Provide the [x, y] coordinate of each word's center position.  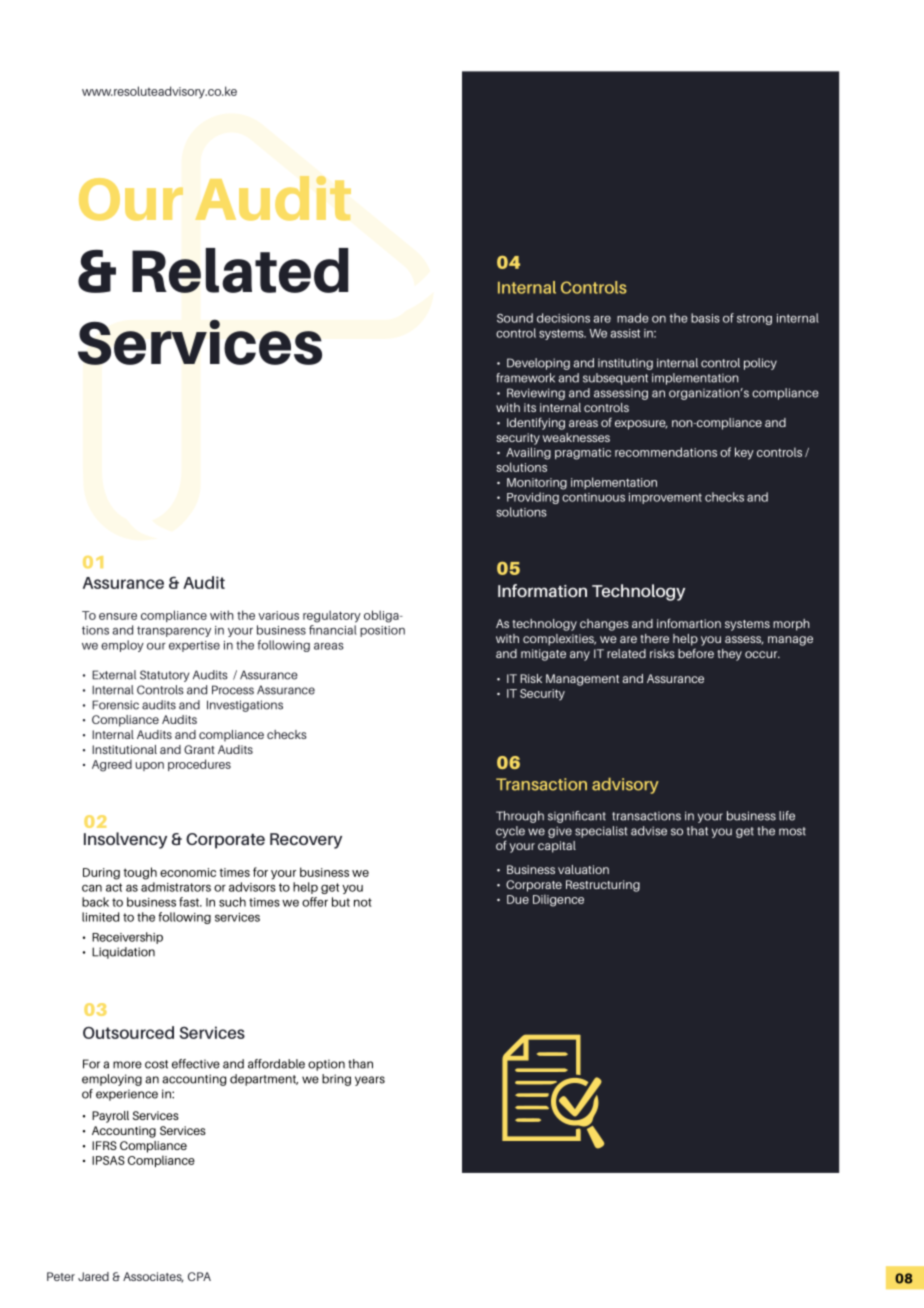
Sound [515, 318]
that [697, 831]
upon [150, 766]
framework [525, 378]
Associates [153, 1277]
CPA [199, 1276]
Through [520, 817]
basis [705, 318]
